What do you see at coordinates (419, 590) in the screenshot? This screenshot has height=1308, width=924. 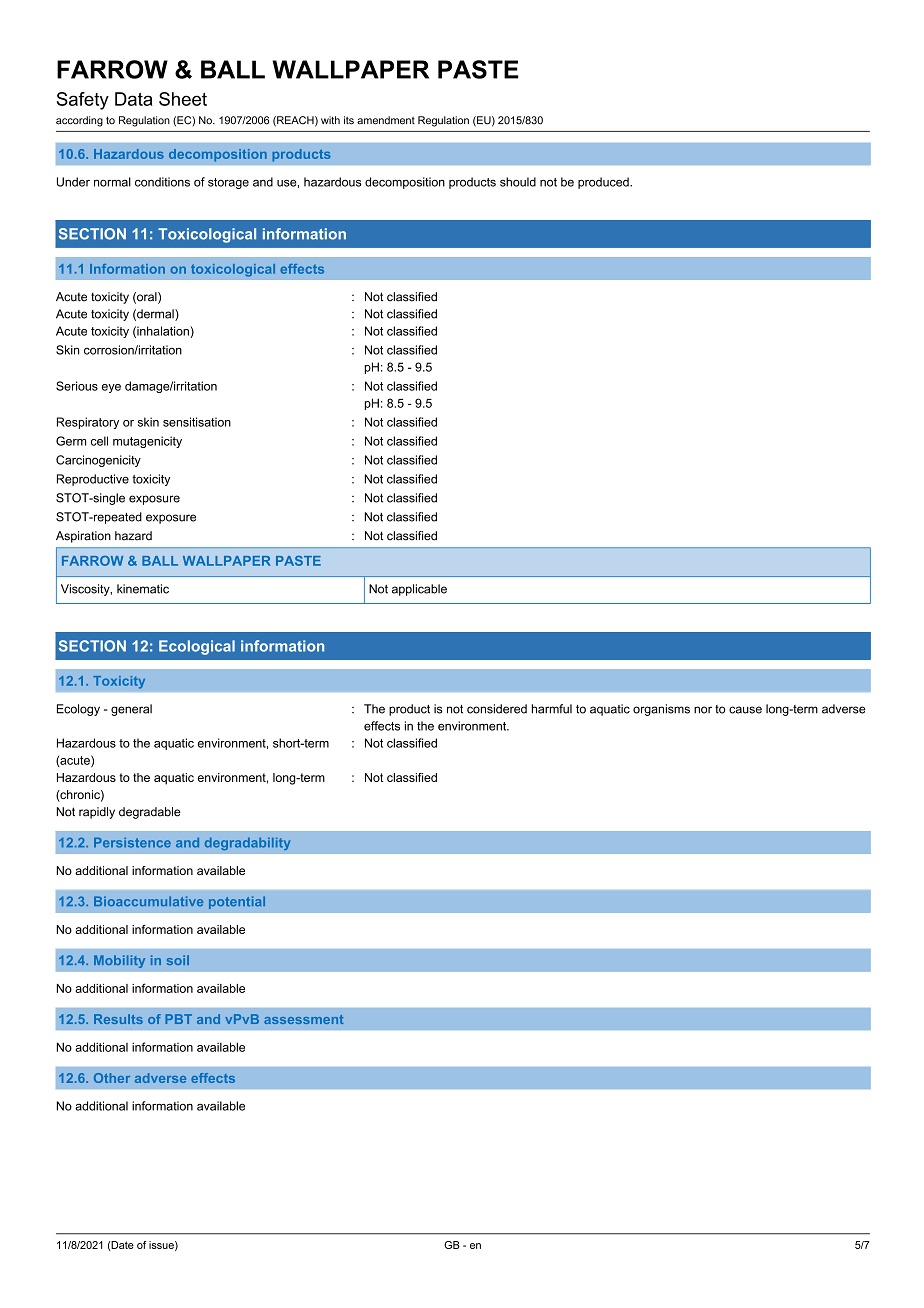 I see `applicable` at bounding box center [419, 590].
